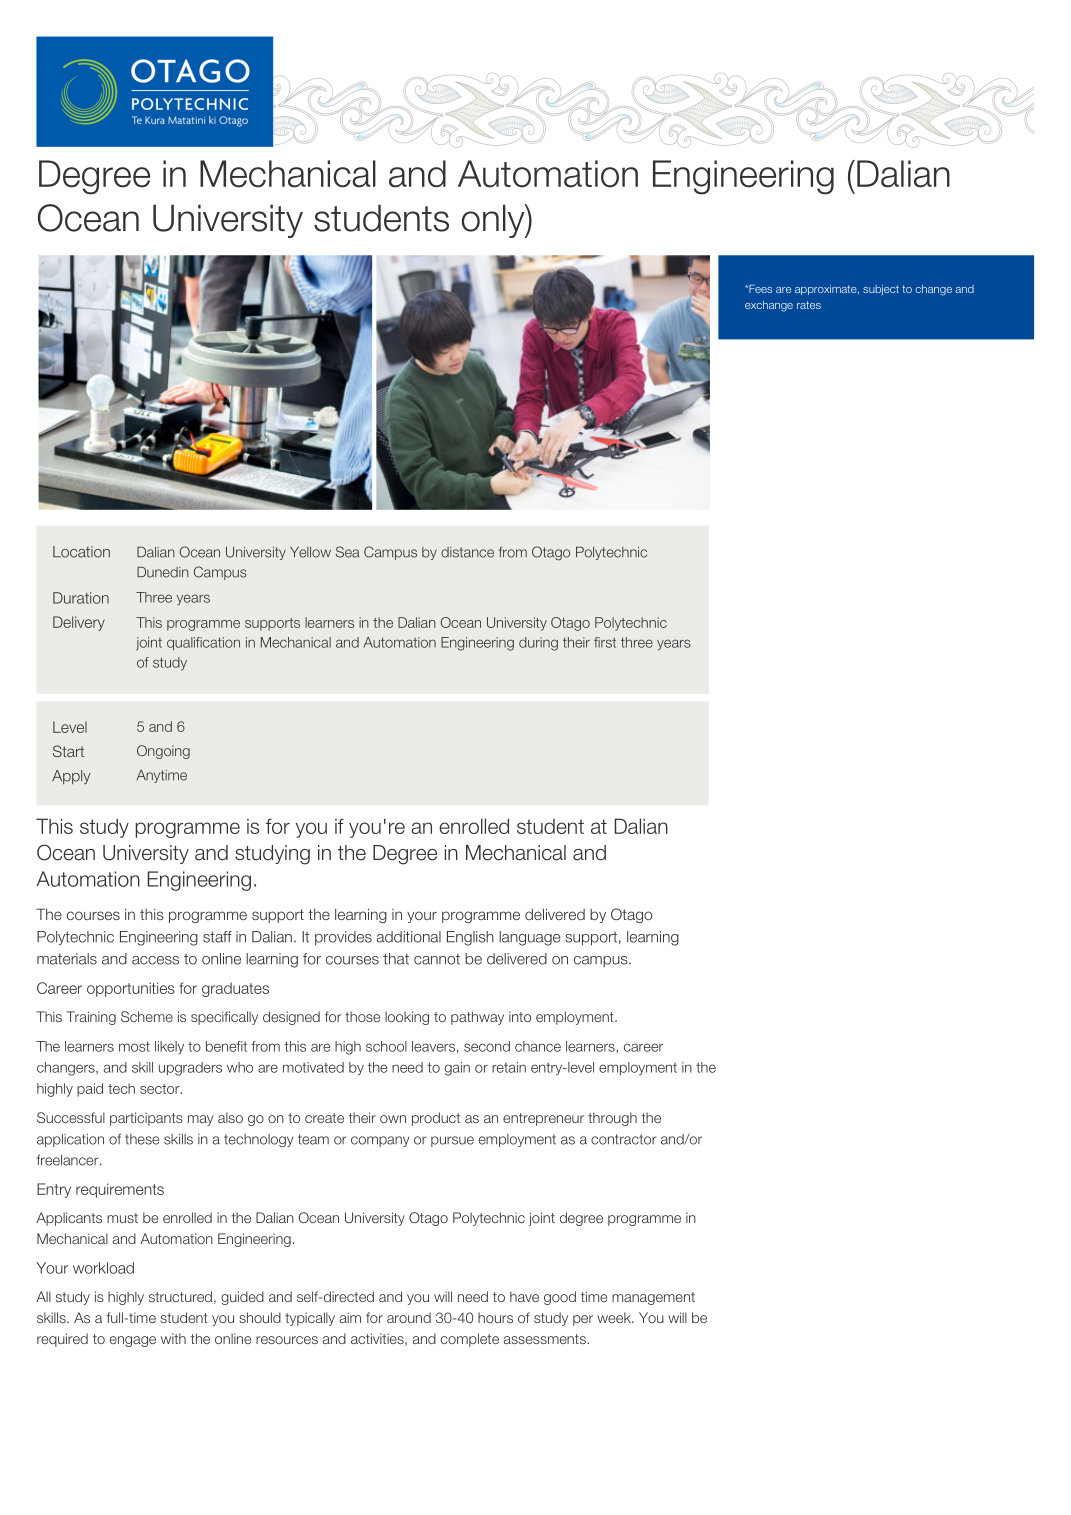  What do you see at coordinates (163, 752) in the image?
I see `Ongoing` at bounding box center [163, 752].
